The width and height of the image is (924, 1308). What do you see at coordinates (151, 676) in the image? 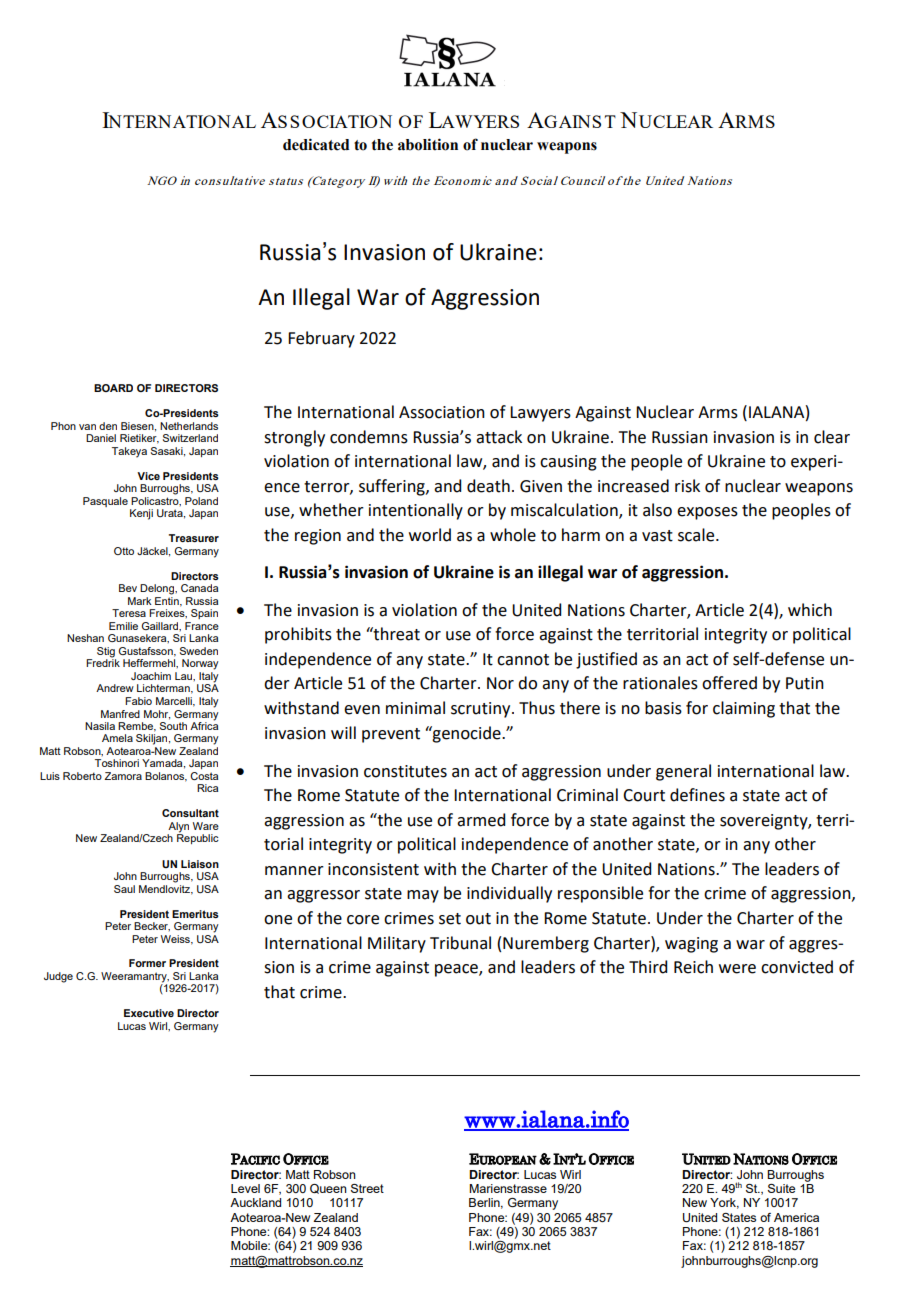
I see `Joachim` at bounding box center [151, 676].
